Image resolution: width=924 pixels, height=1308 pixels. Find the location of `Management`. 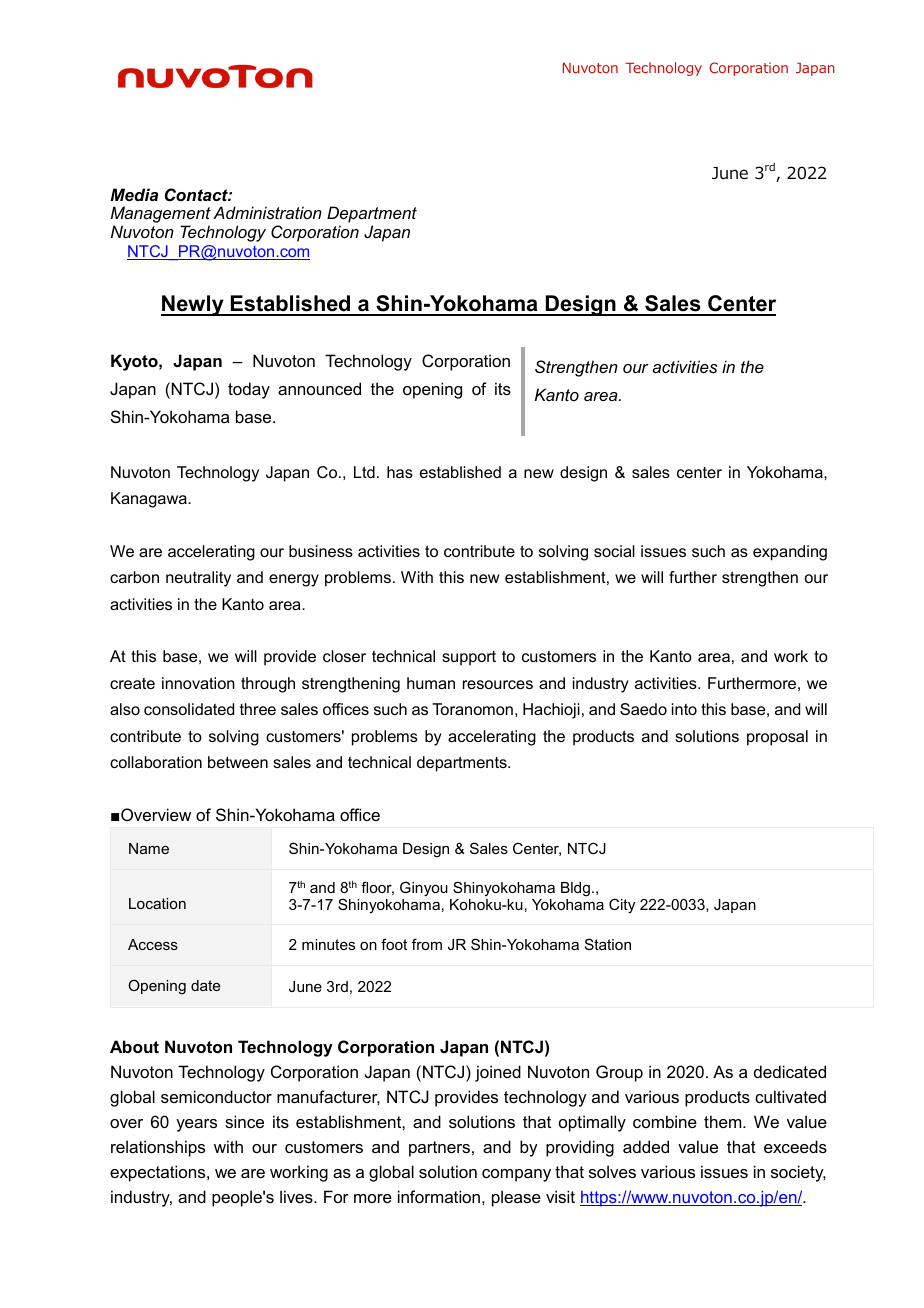

Management is located at coordinates (161, 216).
